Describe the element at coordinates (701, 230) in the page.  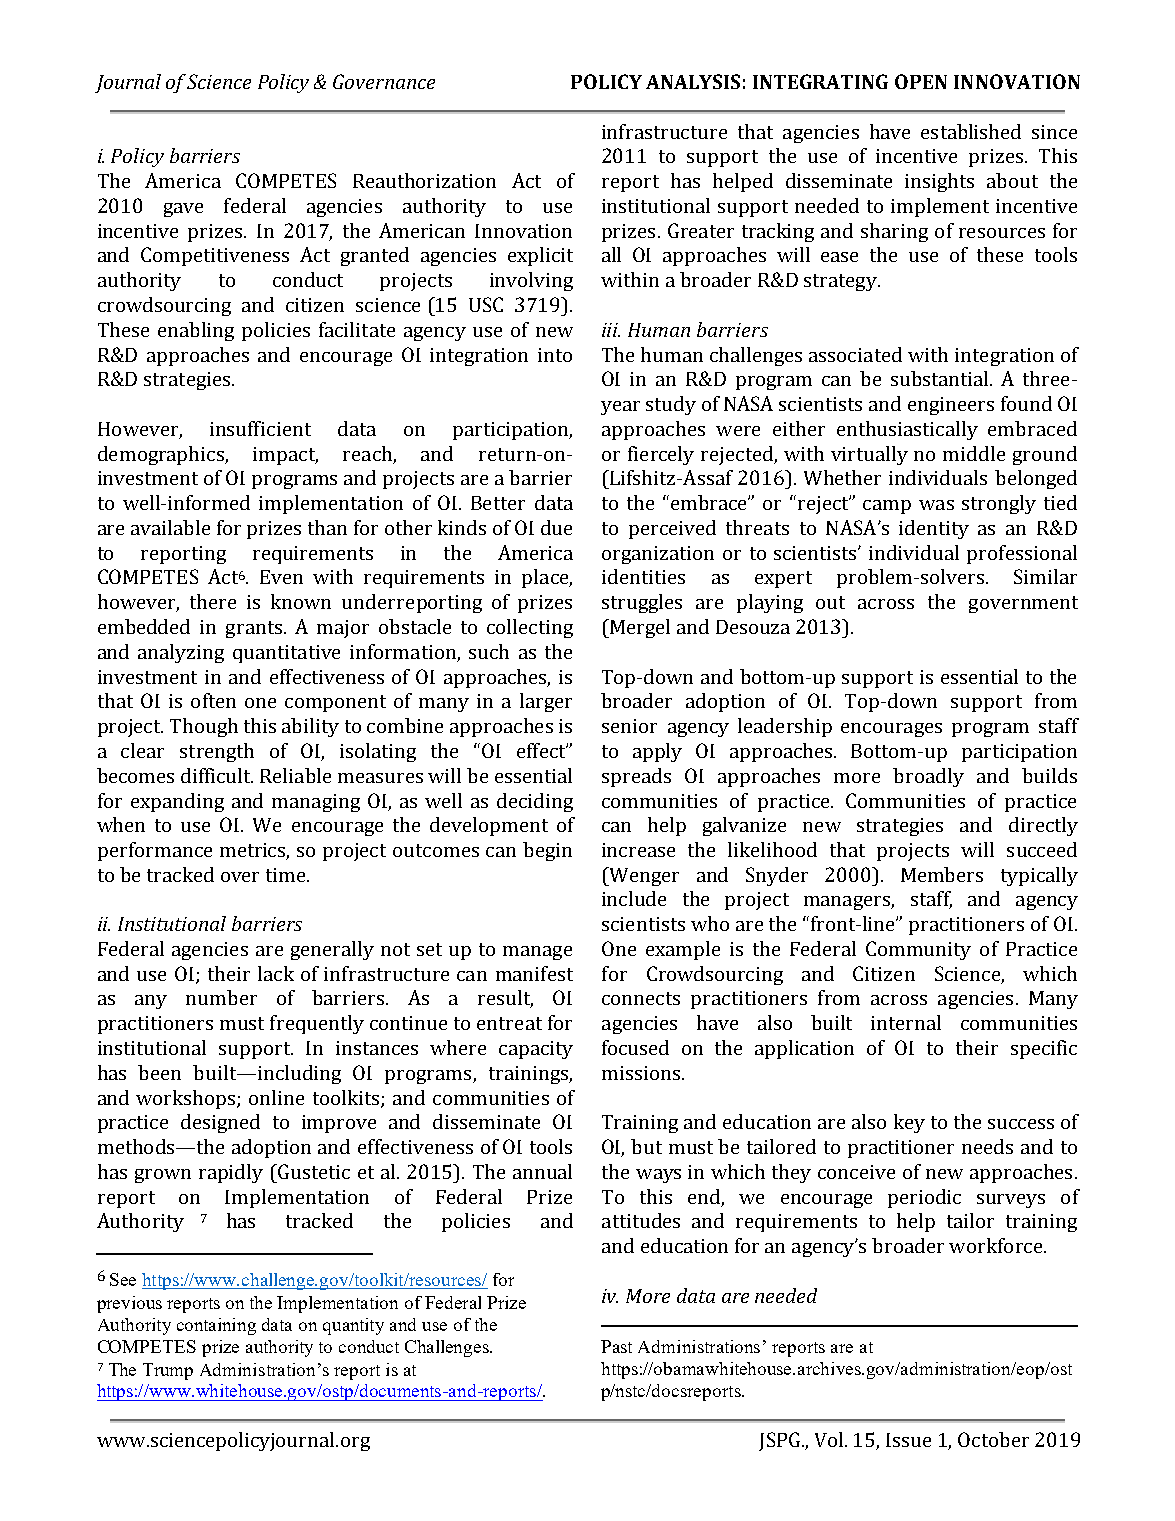
I see `Greater` at that location.
